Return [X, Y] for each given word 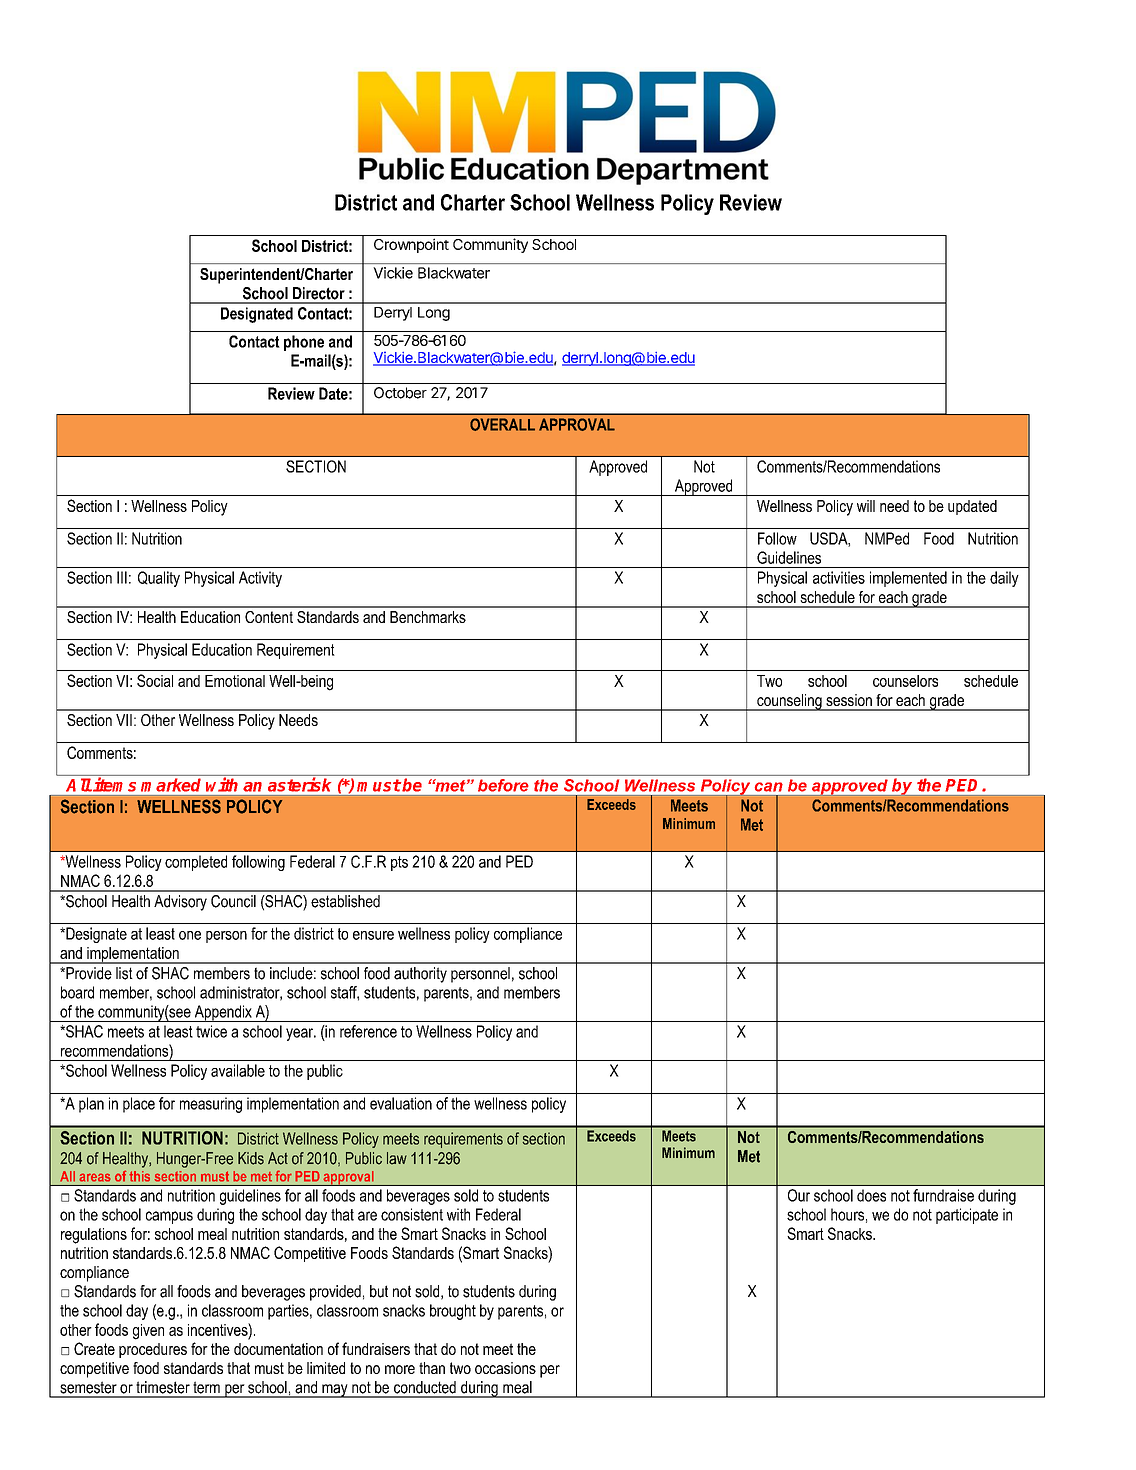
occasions [505, 1368]
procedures [153, 1350]
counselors [905, 681]
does [871, 1195]
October [400, 393]
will [866, 506]
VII [124, 720]
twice [211, 1031]
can [769, 787]
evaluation [401, 1103]
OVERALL [502, 424]
